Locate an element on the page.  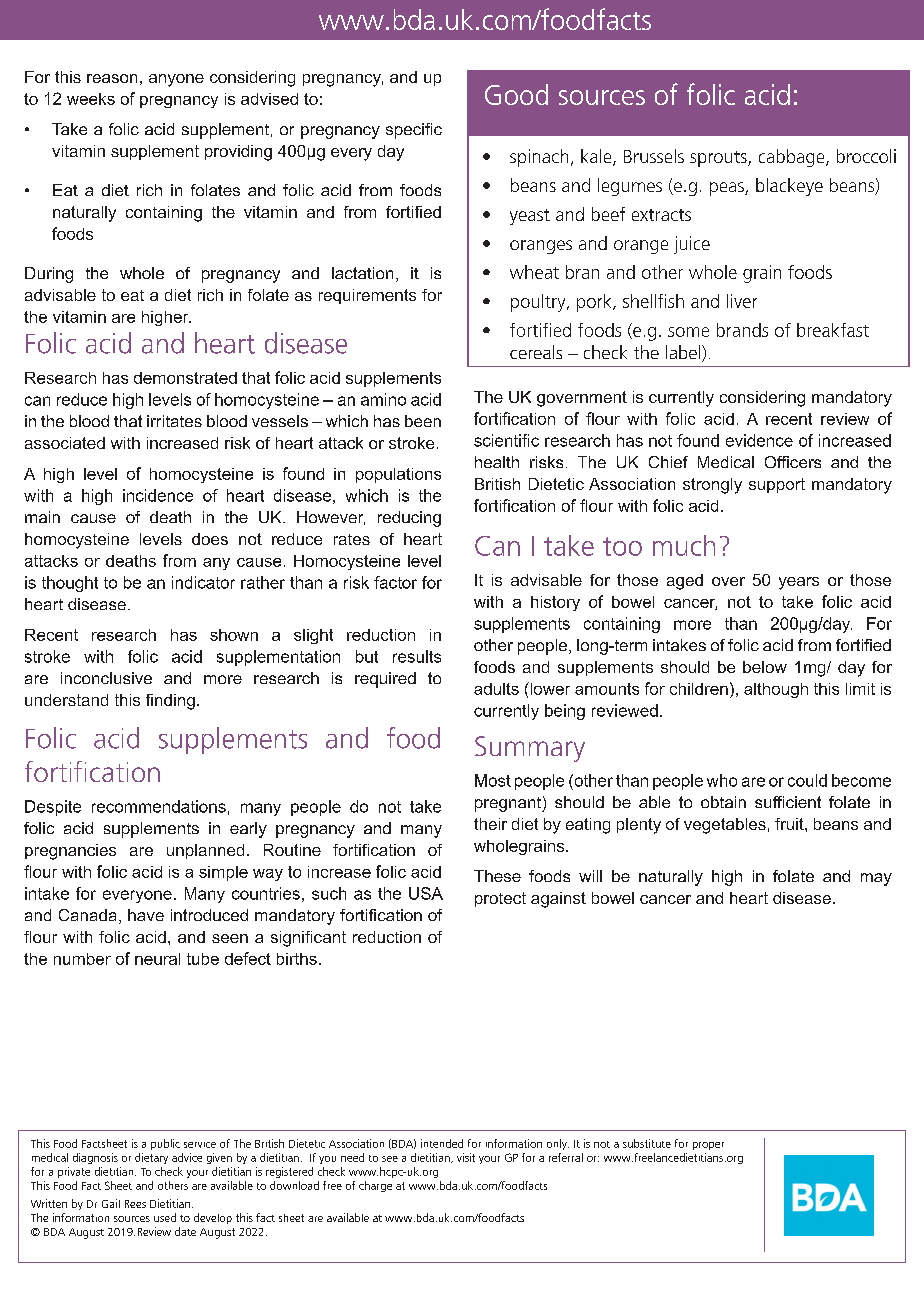
inconclusive is located at coordinates (106, 678).
